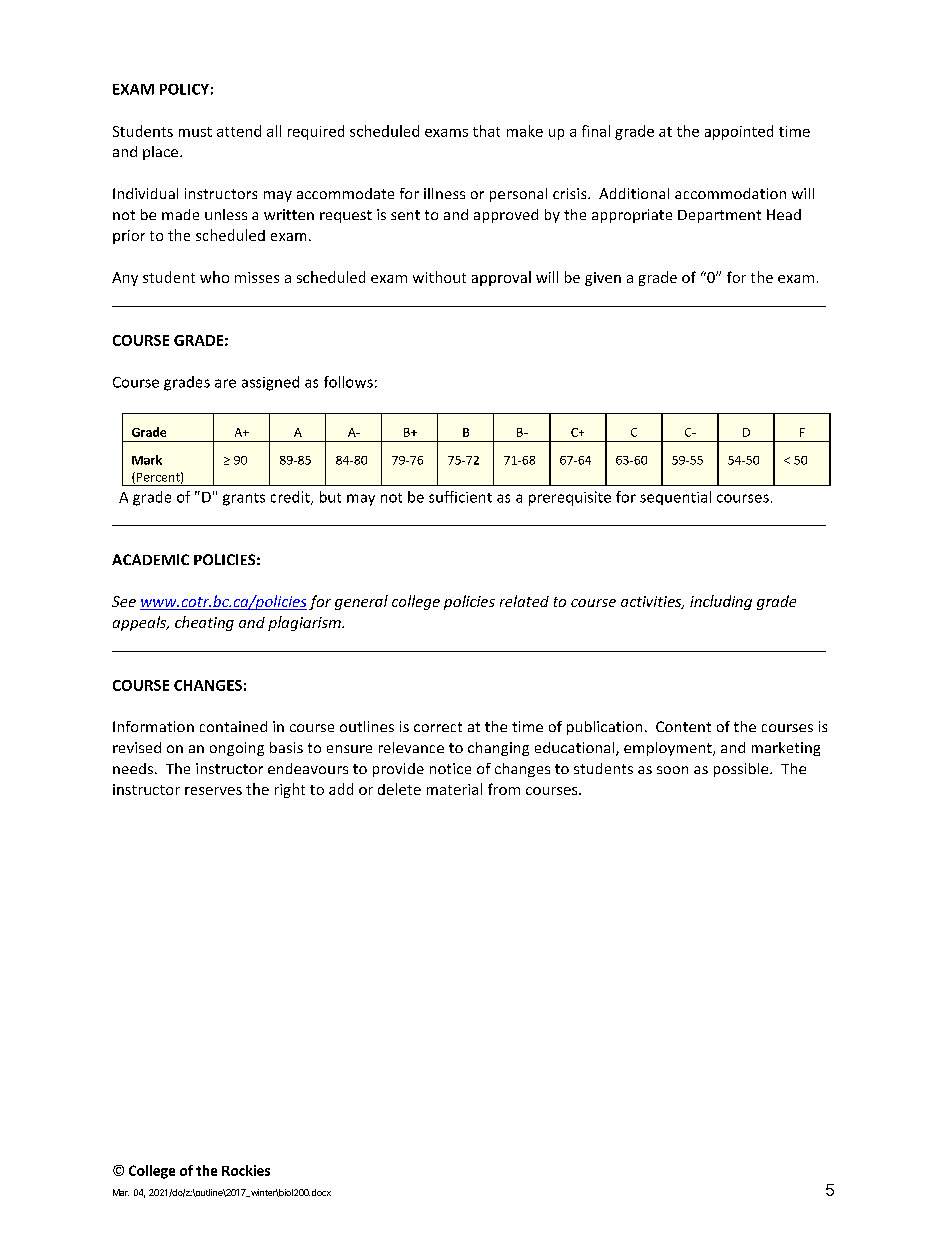  What do you see at coordinates (454, 789) in the screenshot?
I see `material` at bounding box center [454, 789].
